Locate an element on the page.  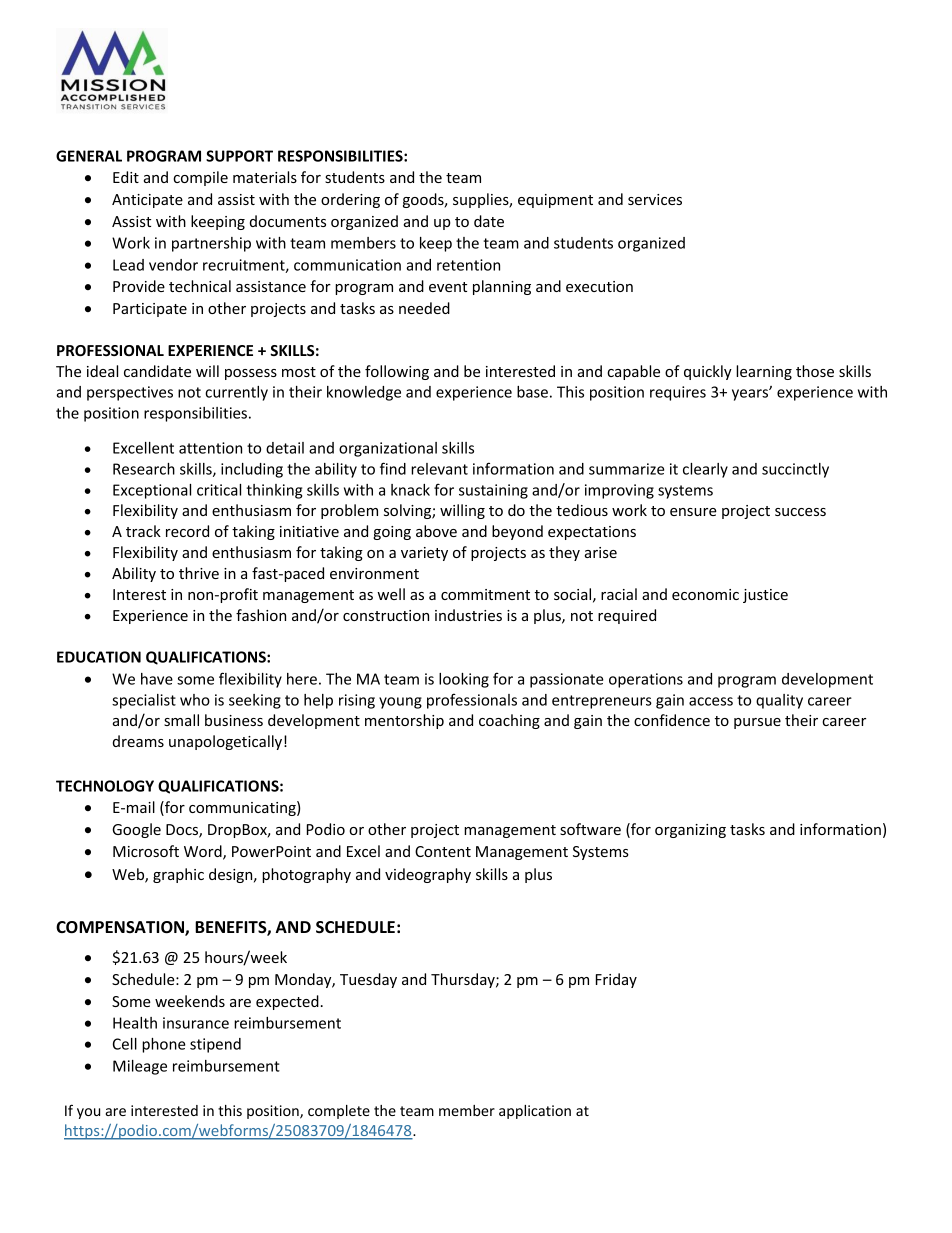
services is located at coordinates (655, 199).
